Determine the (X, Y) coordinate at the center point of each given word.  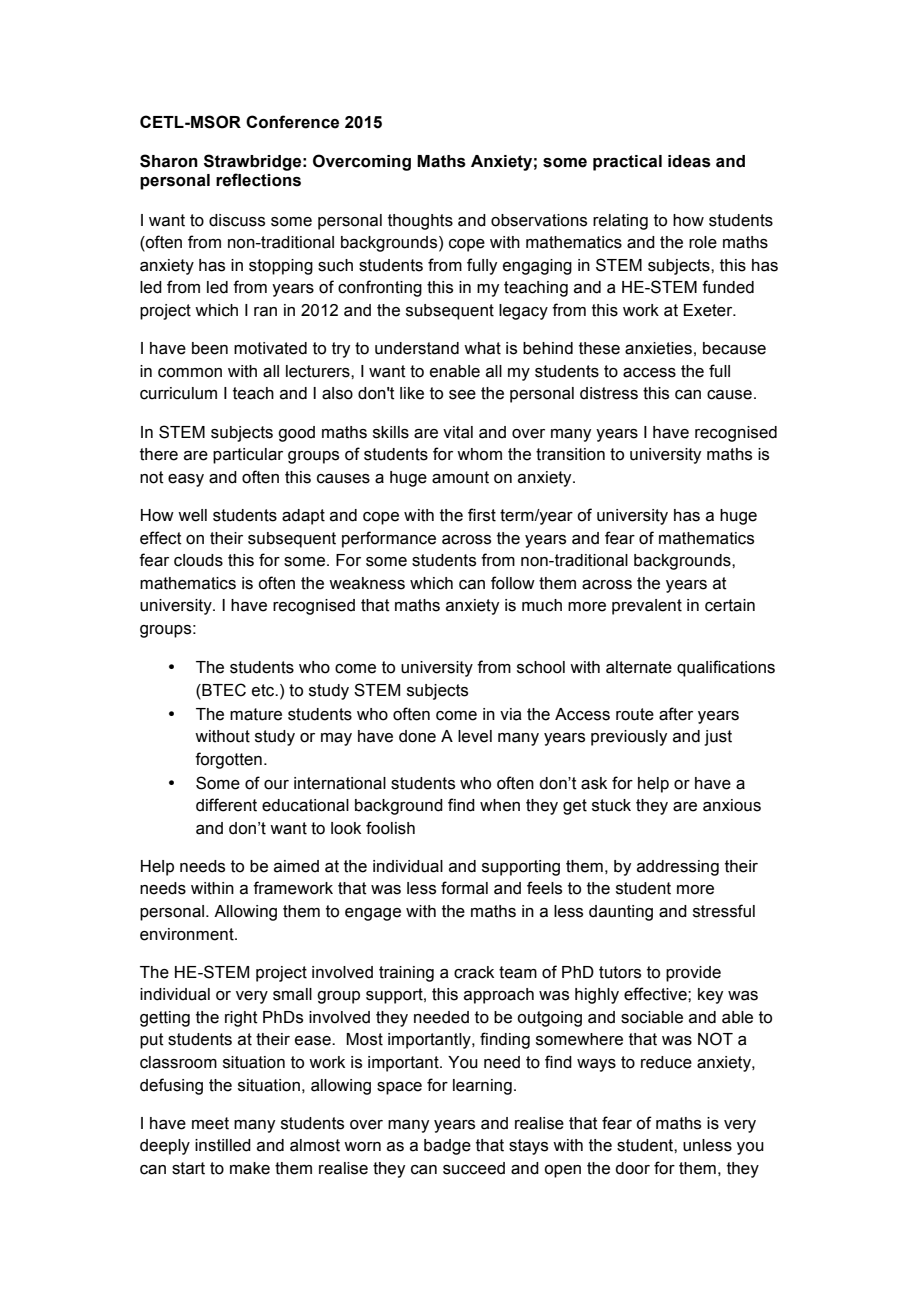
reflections (258, 180)
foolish (390, 828)
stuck (611, 805)
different (226, 805)
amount (460, 477)
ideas (689, 161)
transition (570, 454)
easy (186, 480)
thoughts (420, 222)
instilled (223, 1145)
